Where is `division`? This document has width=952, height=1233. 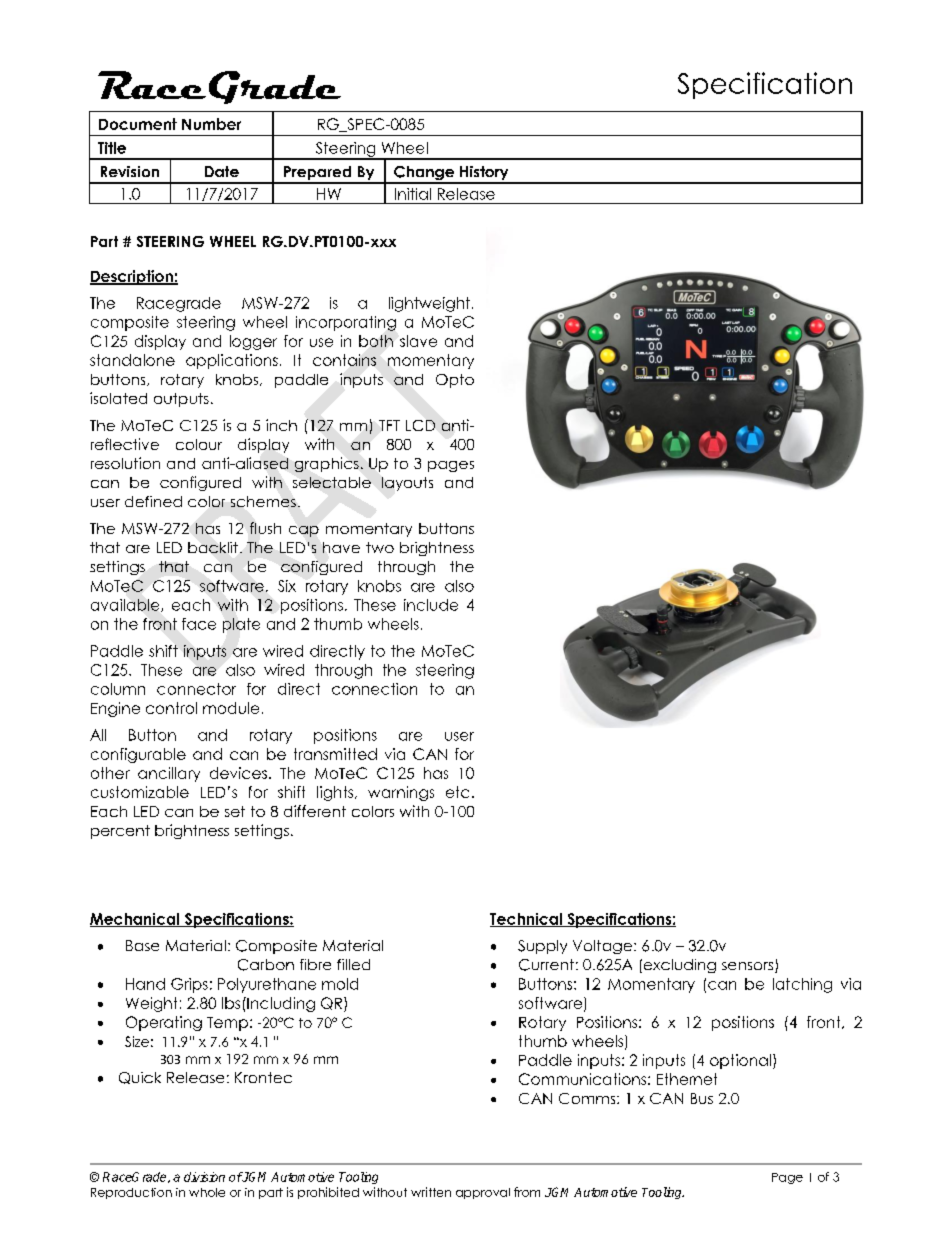
division is located at coordinates (204, 1177).
